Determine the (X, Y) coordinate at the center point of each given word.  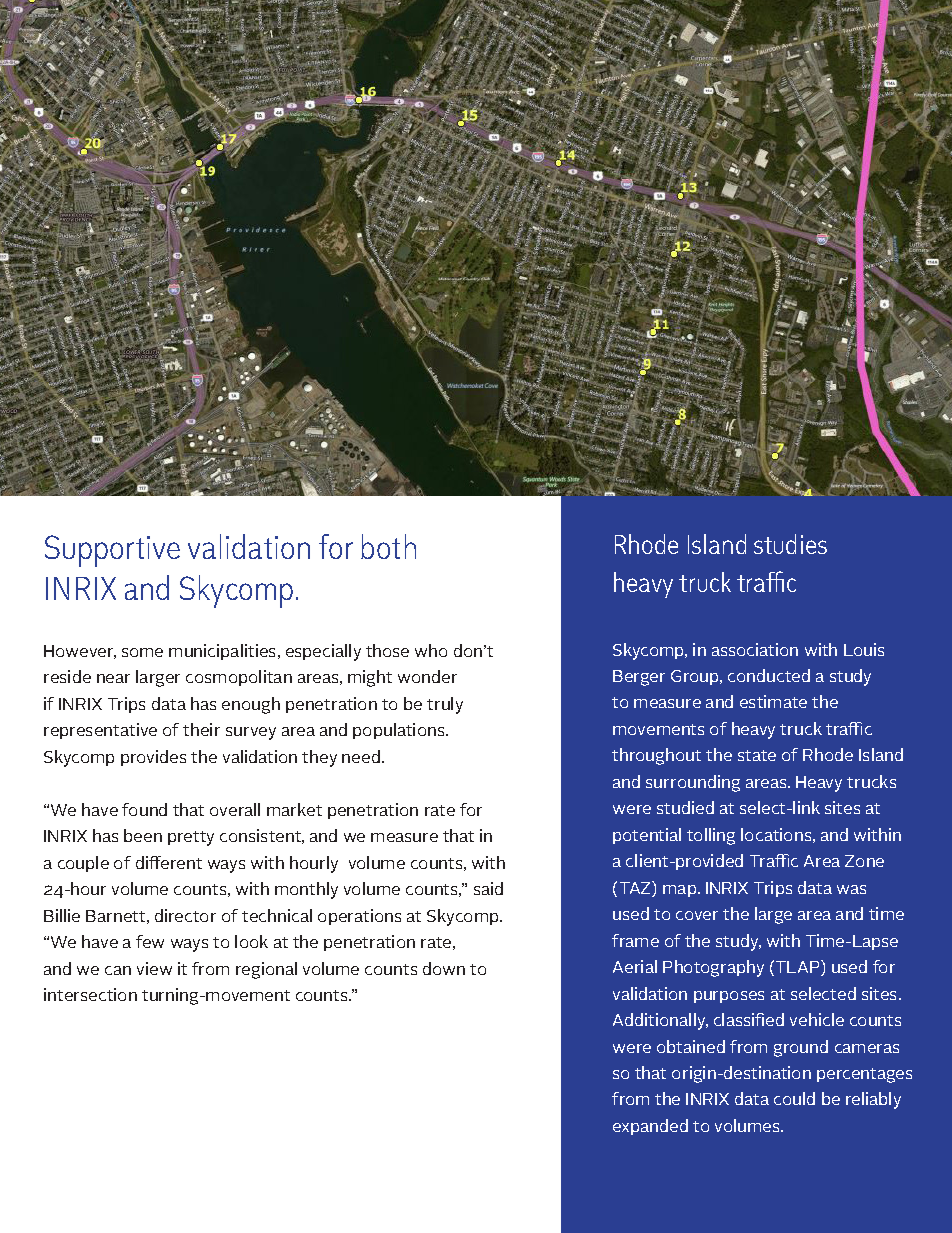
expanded (650, 1127)
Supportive (112, 551)
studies (790, 544)
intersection (90, 994)
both (388, 546)
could (794, 1098)
